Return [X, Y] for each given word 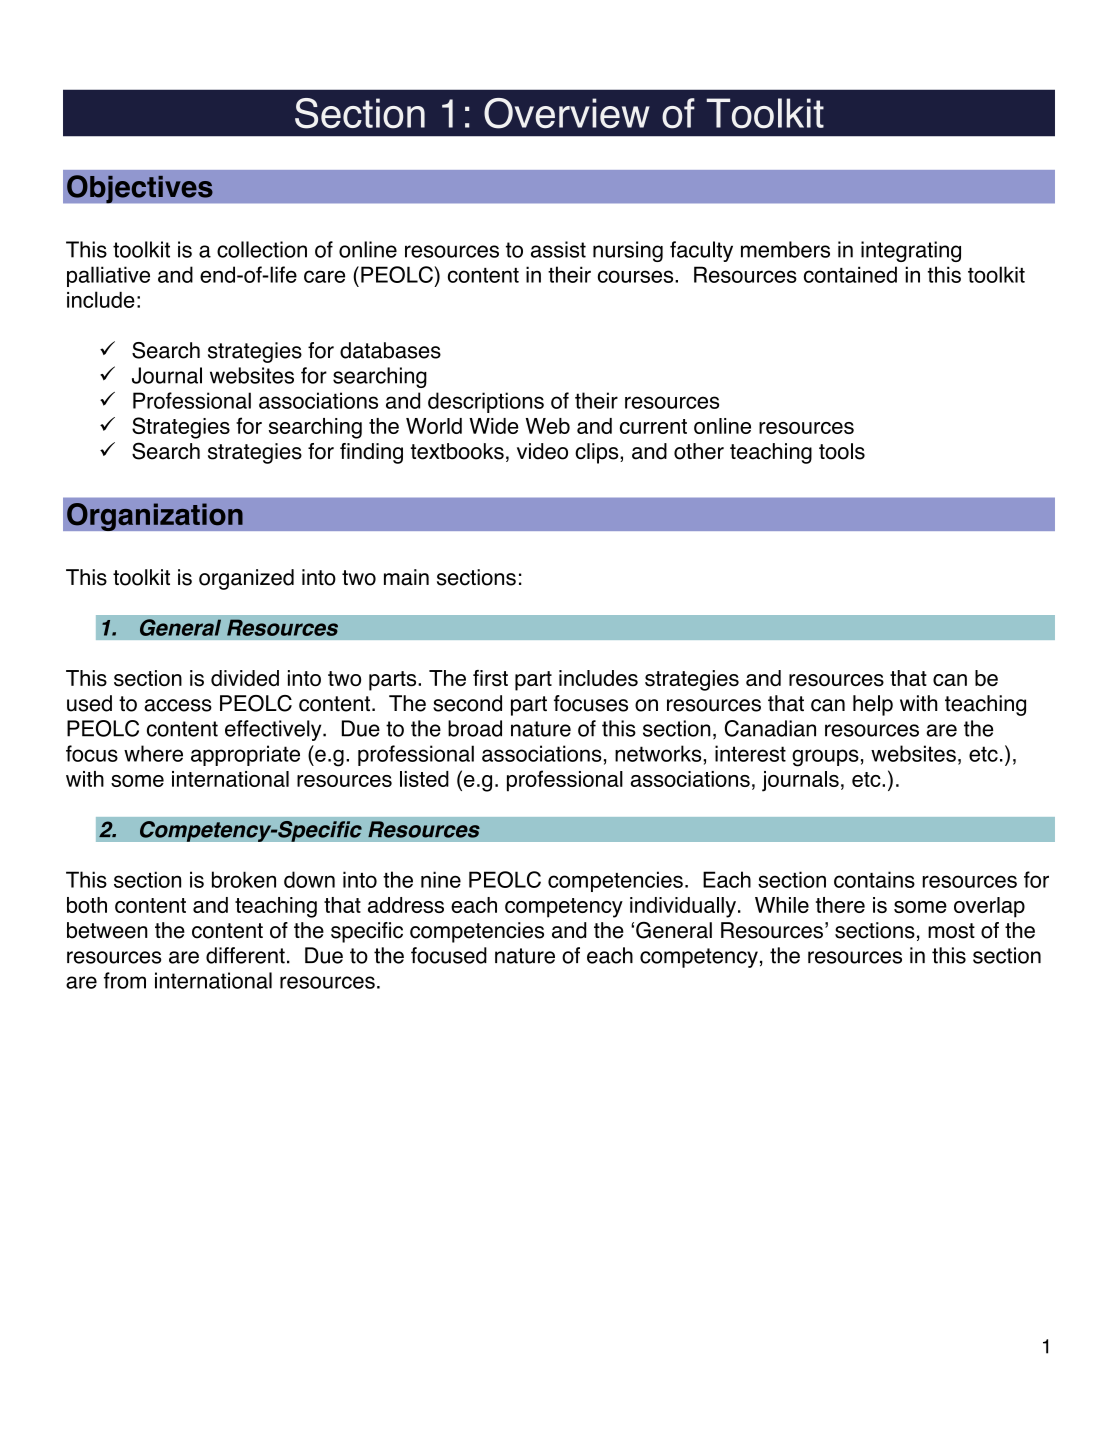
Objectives [140, 189]
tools [842, 451]
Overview [567, 113]
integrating [911, 251]
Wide [494, 426]
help [873, 705]
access [178, 705]
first [490, 678]
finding [371, 453]
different [245, 955]
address [406, 905]
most [951, 931]
